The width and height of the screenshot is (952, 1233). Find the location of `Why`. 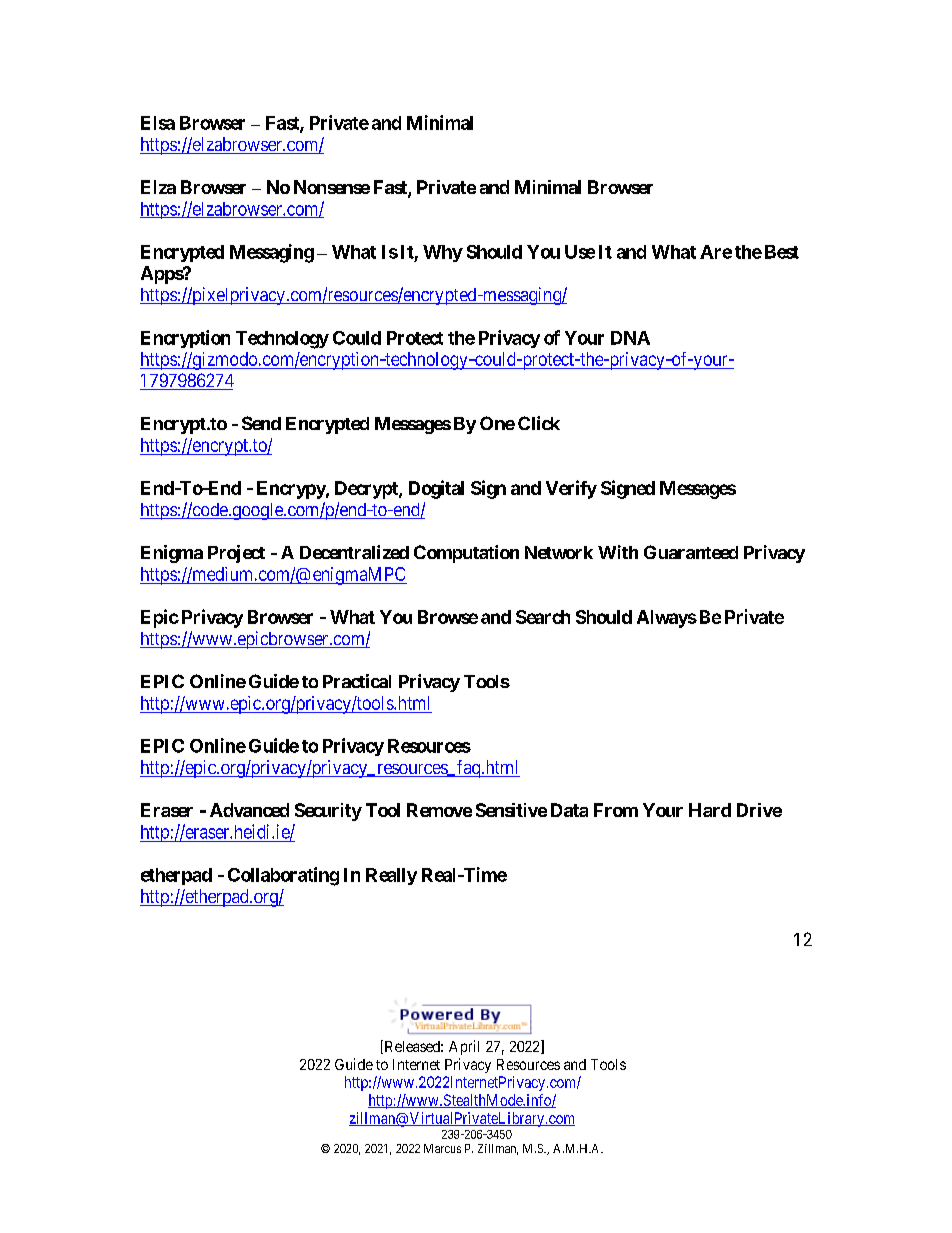

Why is located at coordinates (443, 253).
